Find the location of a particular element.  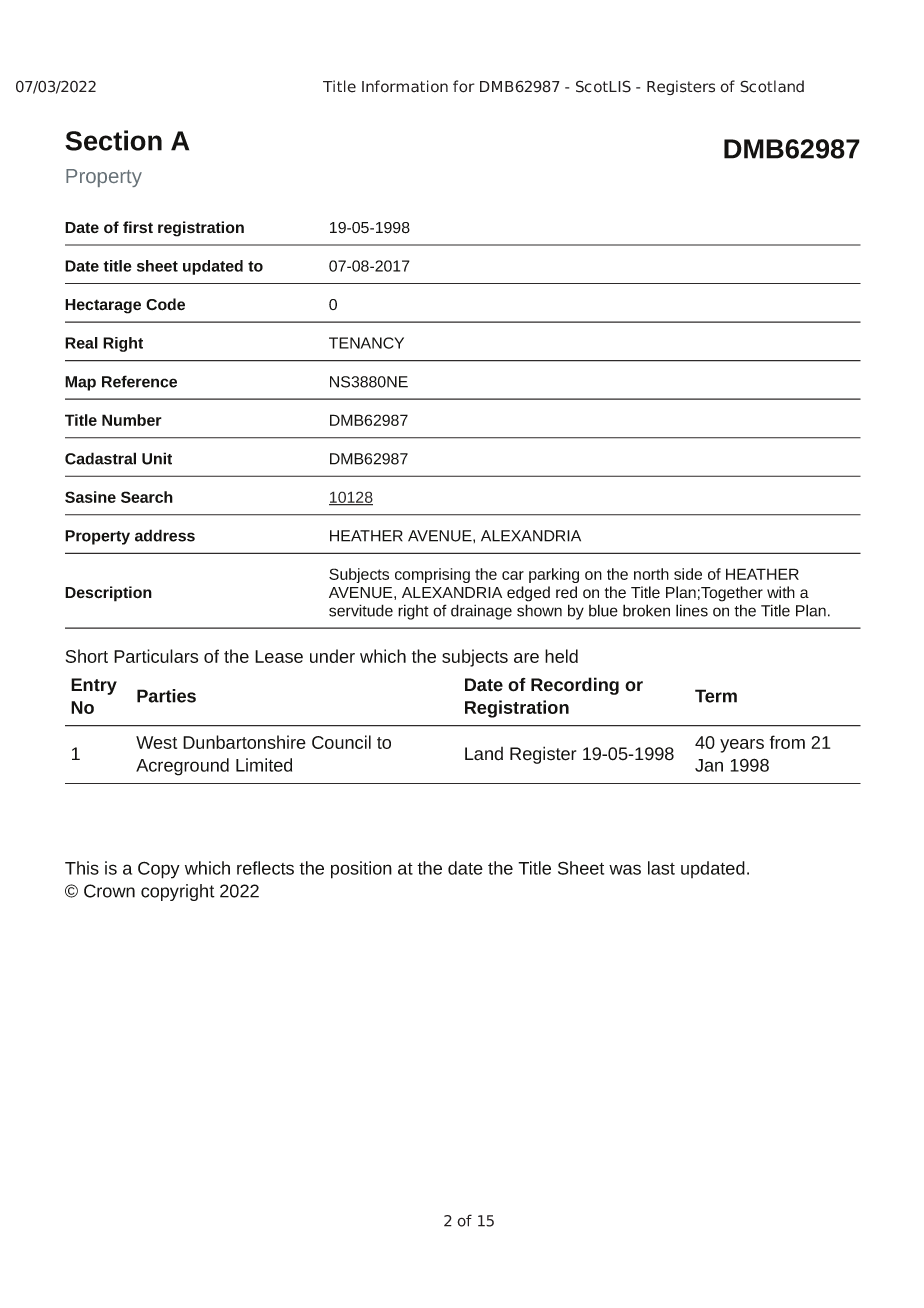

TENANCY is located at coordinates (366, 343).
